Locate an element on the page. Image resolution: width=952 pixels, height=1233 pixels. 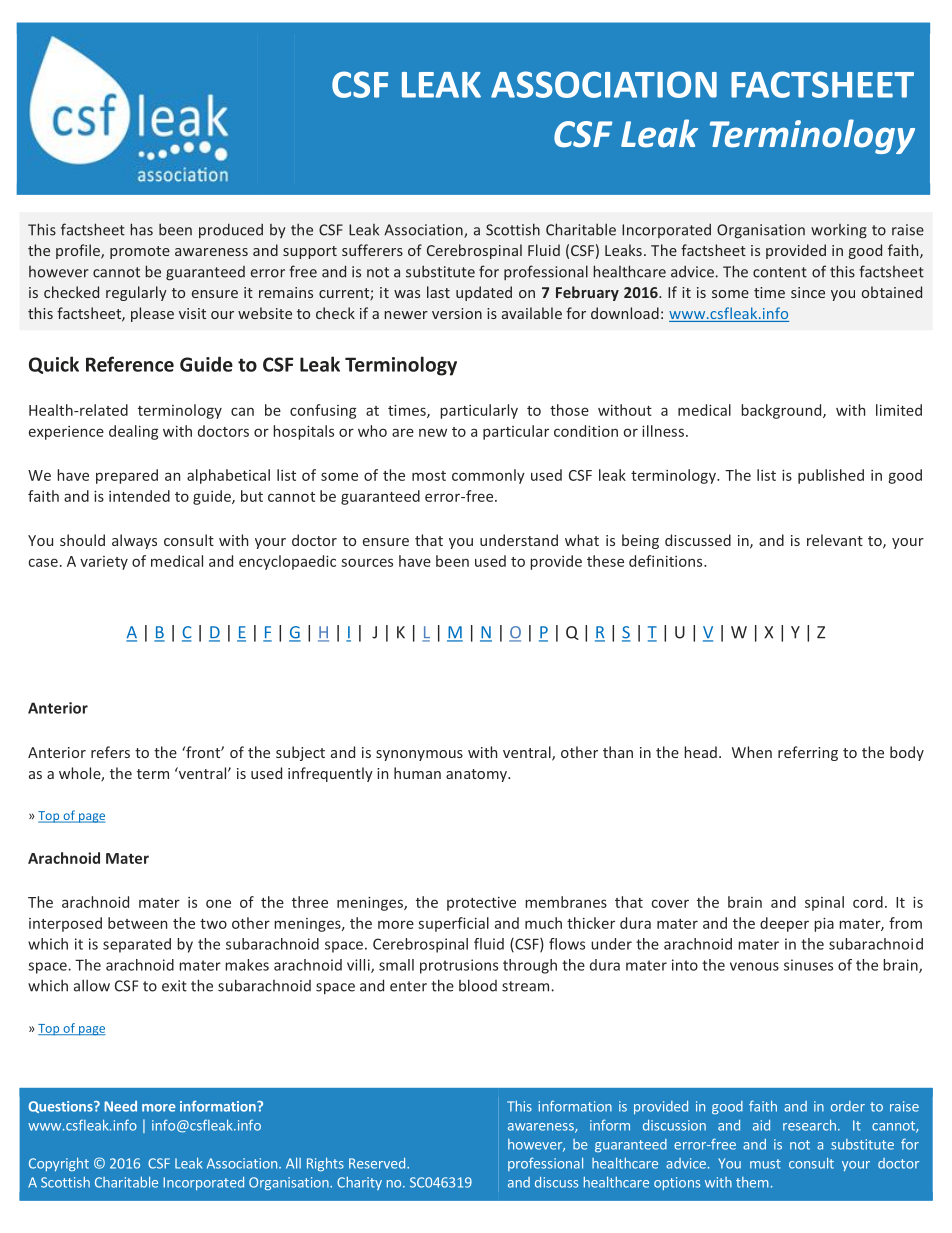
cord is located at coordinates (868, 902).
